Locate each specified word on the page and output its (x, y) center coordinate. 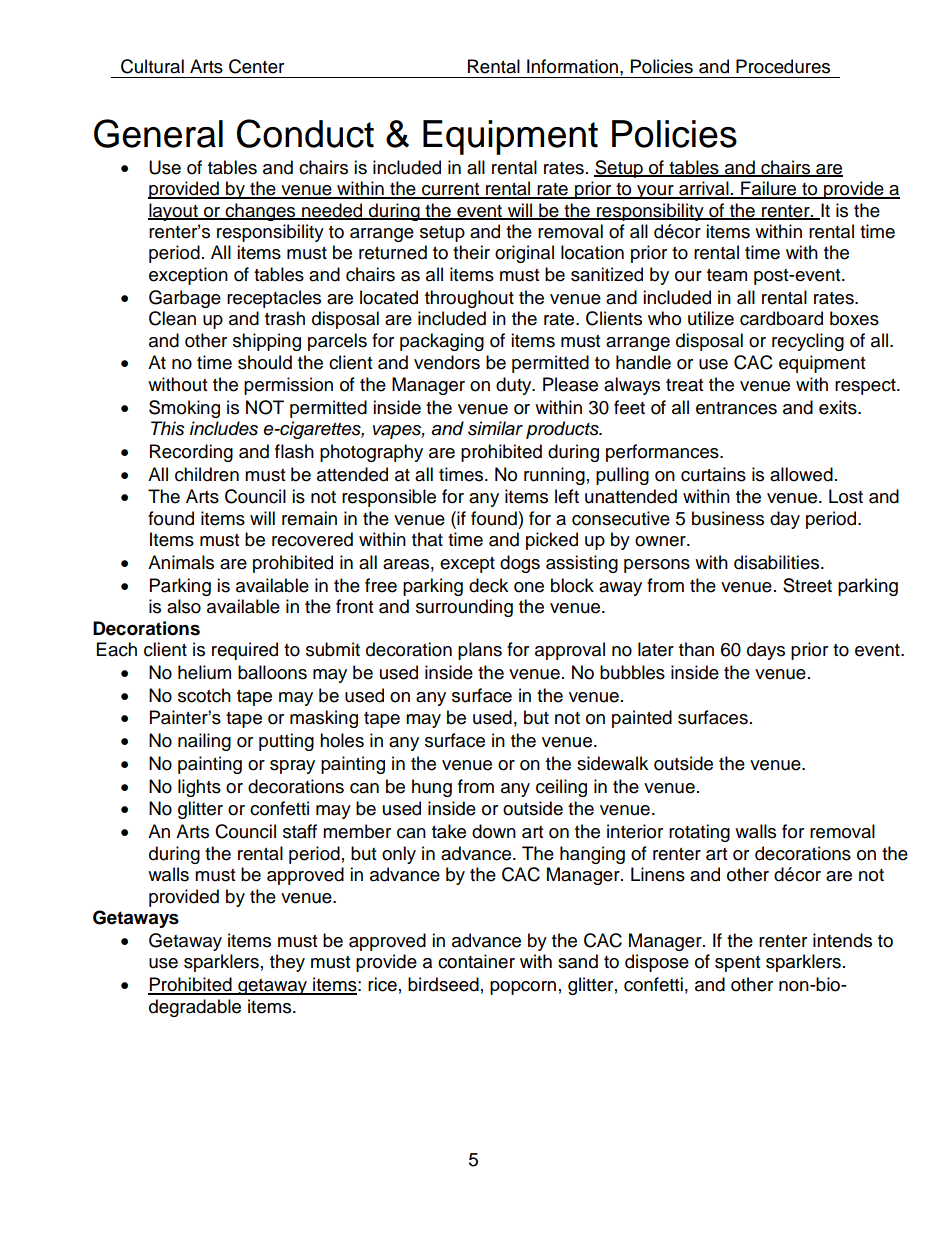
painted (642, 719)
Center (256, 66)
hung (432, 788)
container (476, 961)
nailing (204, 742)
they (287, 963)
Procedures (783, 66)
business (728, 518)
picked (552, 541)
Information (572, 66)
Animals (181, 562)
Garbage (185, 299)
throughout (469, 299)
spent (737, 964)
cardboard (781, 318)
